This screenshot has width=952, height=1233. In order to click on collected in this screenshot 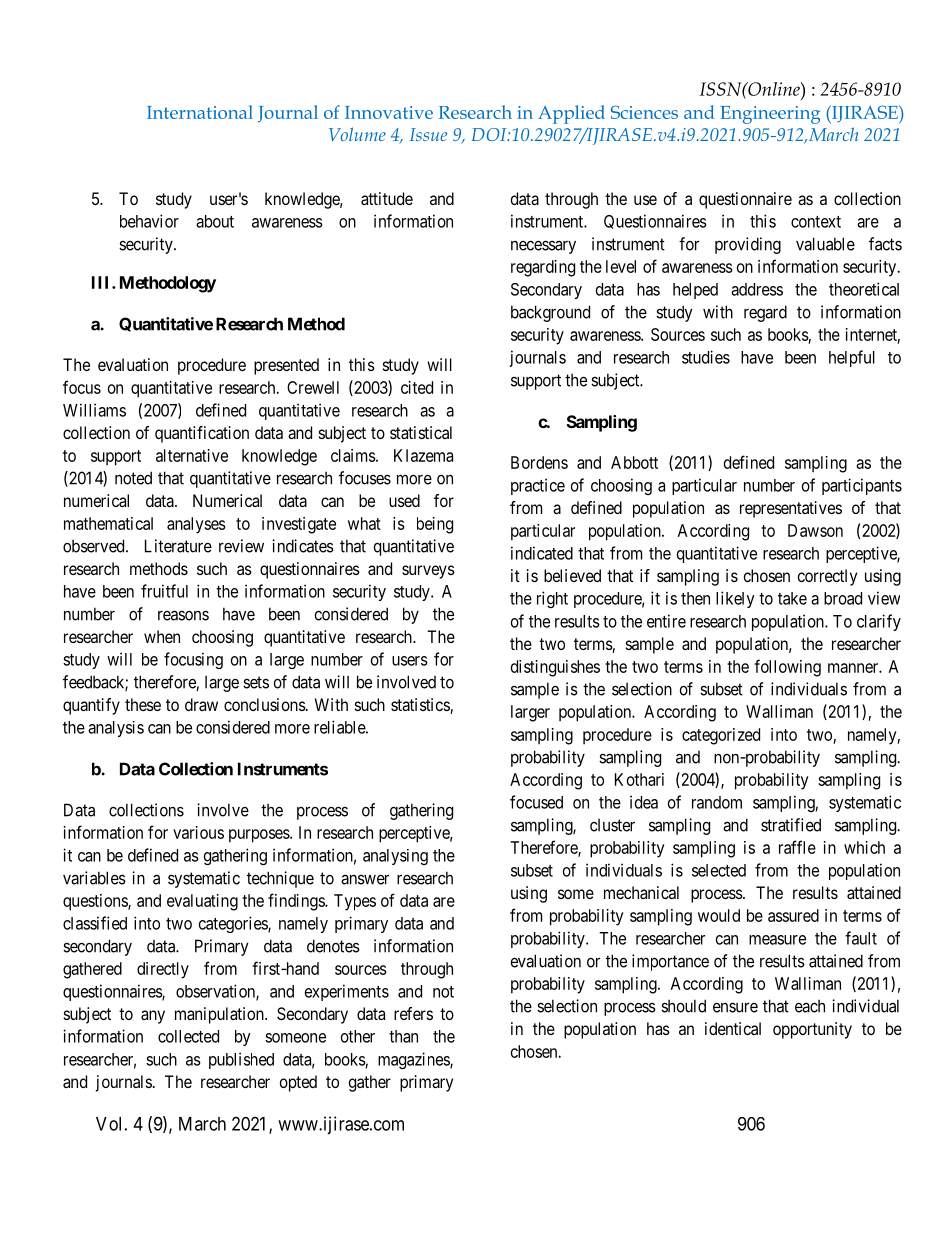, I will do `click(188, 1036)`.
